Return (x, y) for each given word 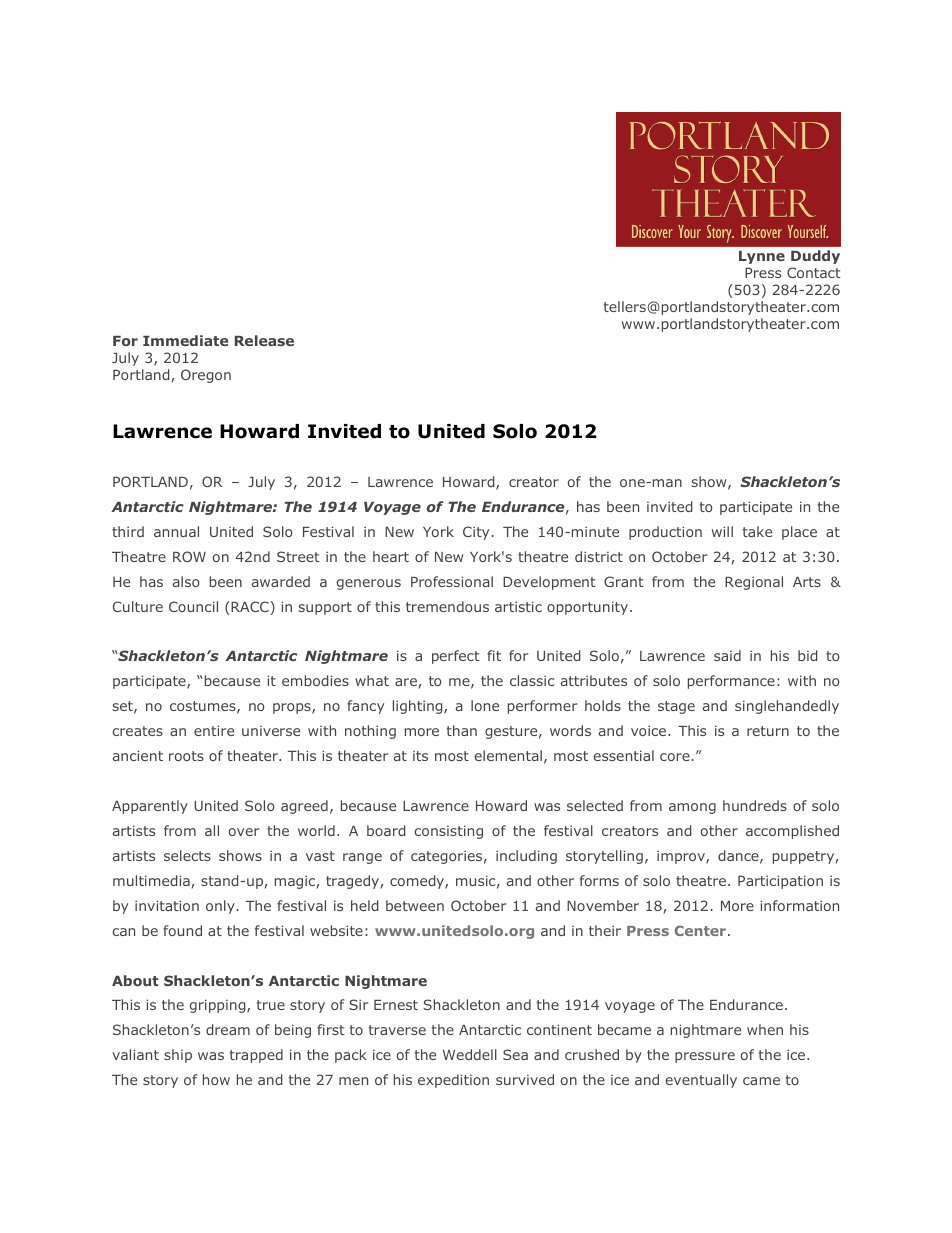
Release (264, 340)
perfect (455, 657)
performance (731, 682)
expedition (453, 1081)
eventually (701, 1081)
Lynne (762, 257)
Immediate (185, 340)
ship (178, 1056)
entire (214, 730)
